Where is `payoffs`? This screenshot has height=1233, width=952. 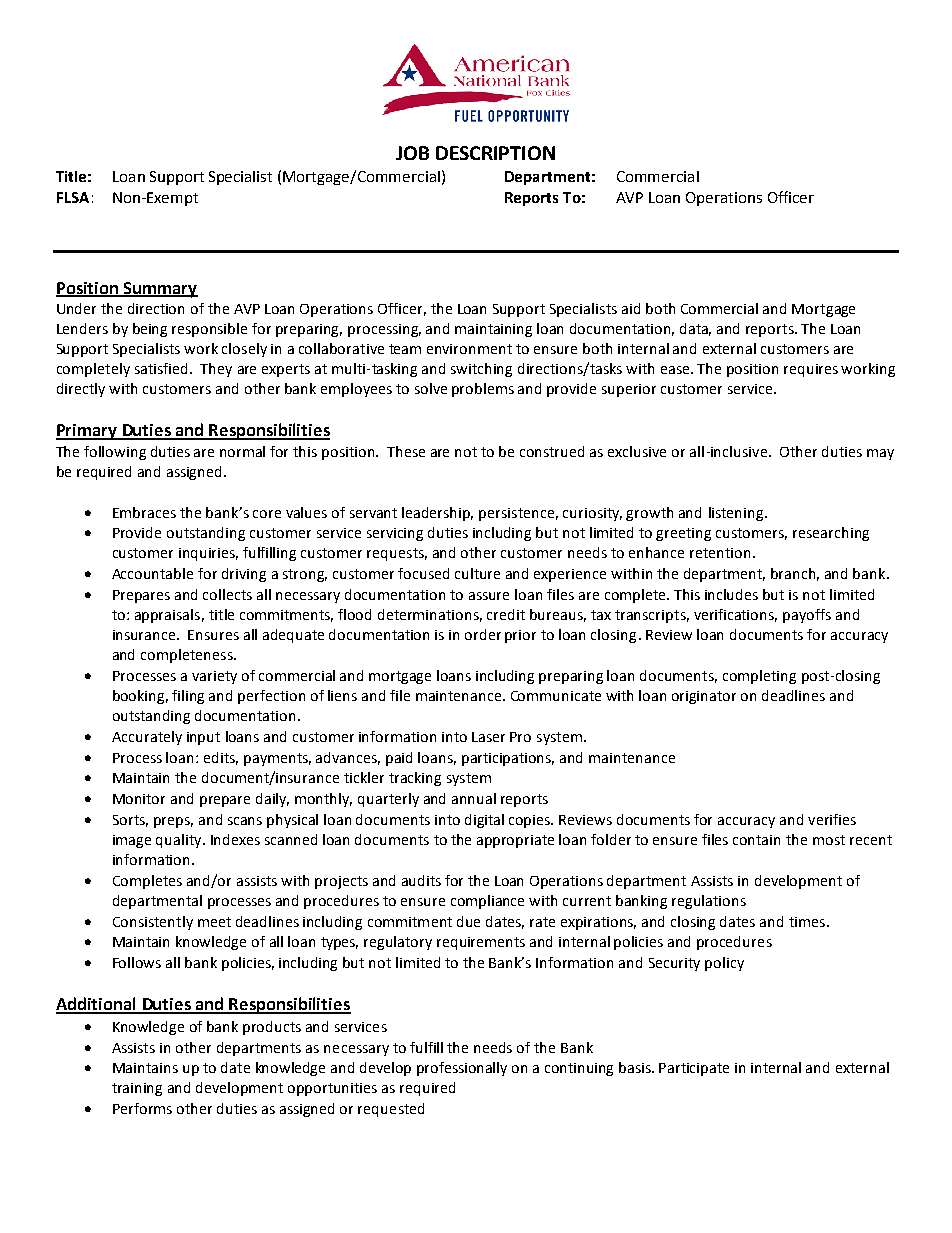
payoffs is located at coordinates (807, 616).
